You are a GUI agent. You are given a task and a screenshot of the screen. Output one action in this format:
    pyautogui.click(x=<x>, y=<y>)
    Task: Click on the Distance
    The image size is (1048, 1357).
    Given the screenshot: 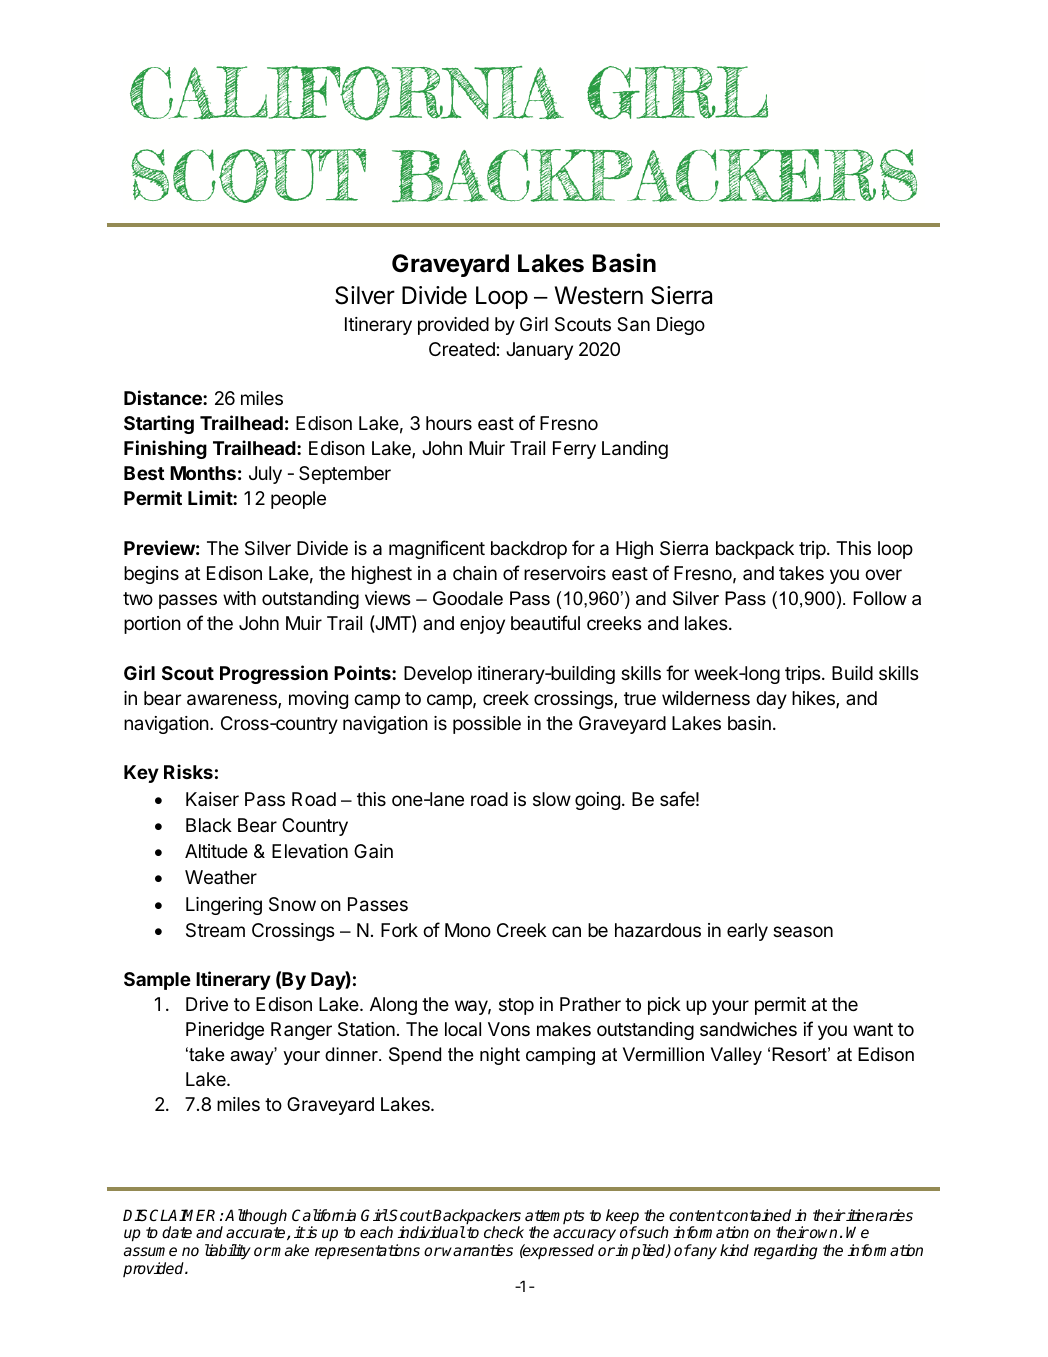 What is the action you would take?
    pyautogui.click(x=164, y=397)
